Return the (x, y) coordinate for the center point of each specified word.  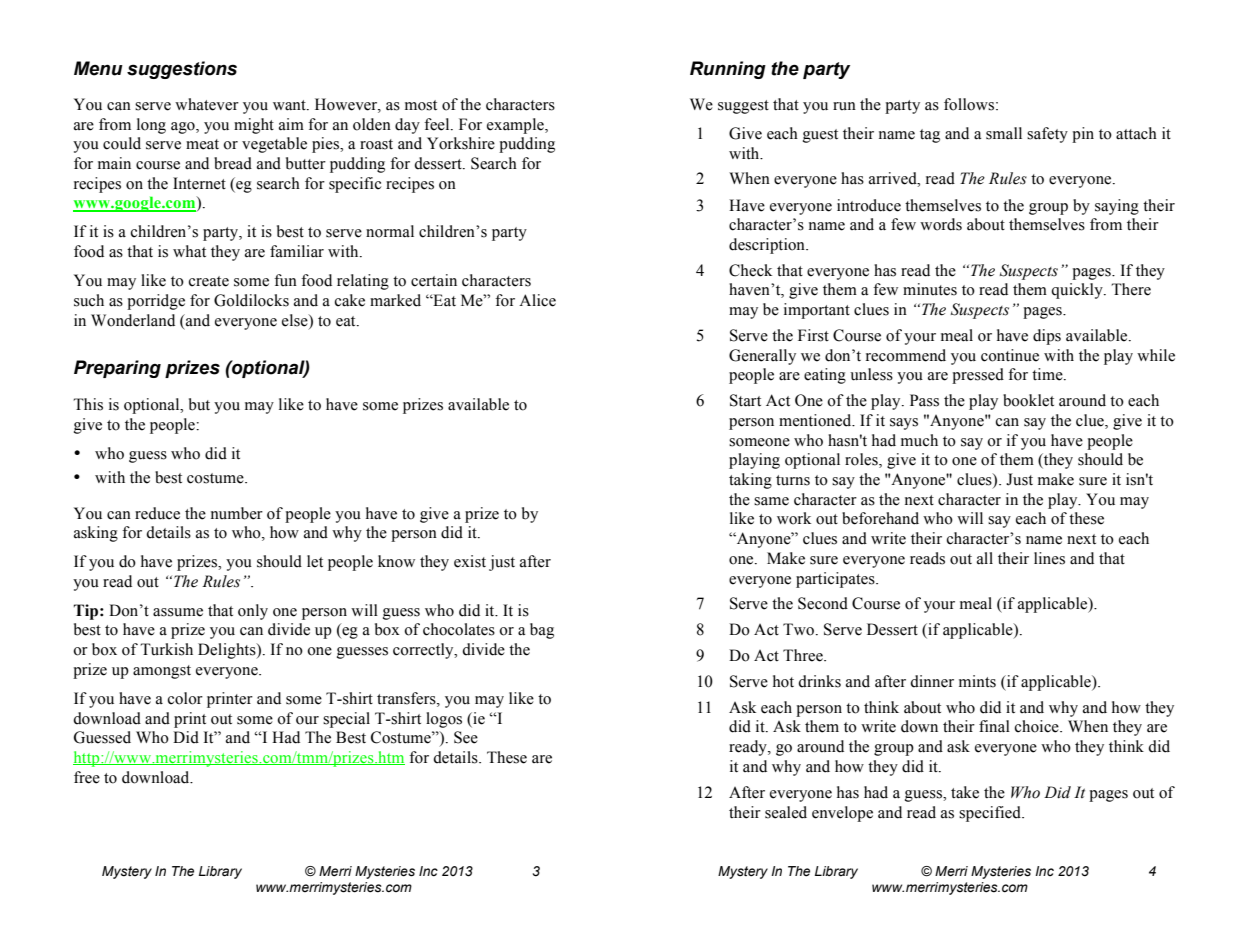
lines (1049, 558)
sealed (786, 812)
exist (470, 561)
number (237, 513)
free (87, 777)
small (1004, 133)
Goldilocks (251, 300)
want (290, 105)
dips (1047, 337)
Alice (537, 300)
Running (728, 70)
